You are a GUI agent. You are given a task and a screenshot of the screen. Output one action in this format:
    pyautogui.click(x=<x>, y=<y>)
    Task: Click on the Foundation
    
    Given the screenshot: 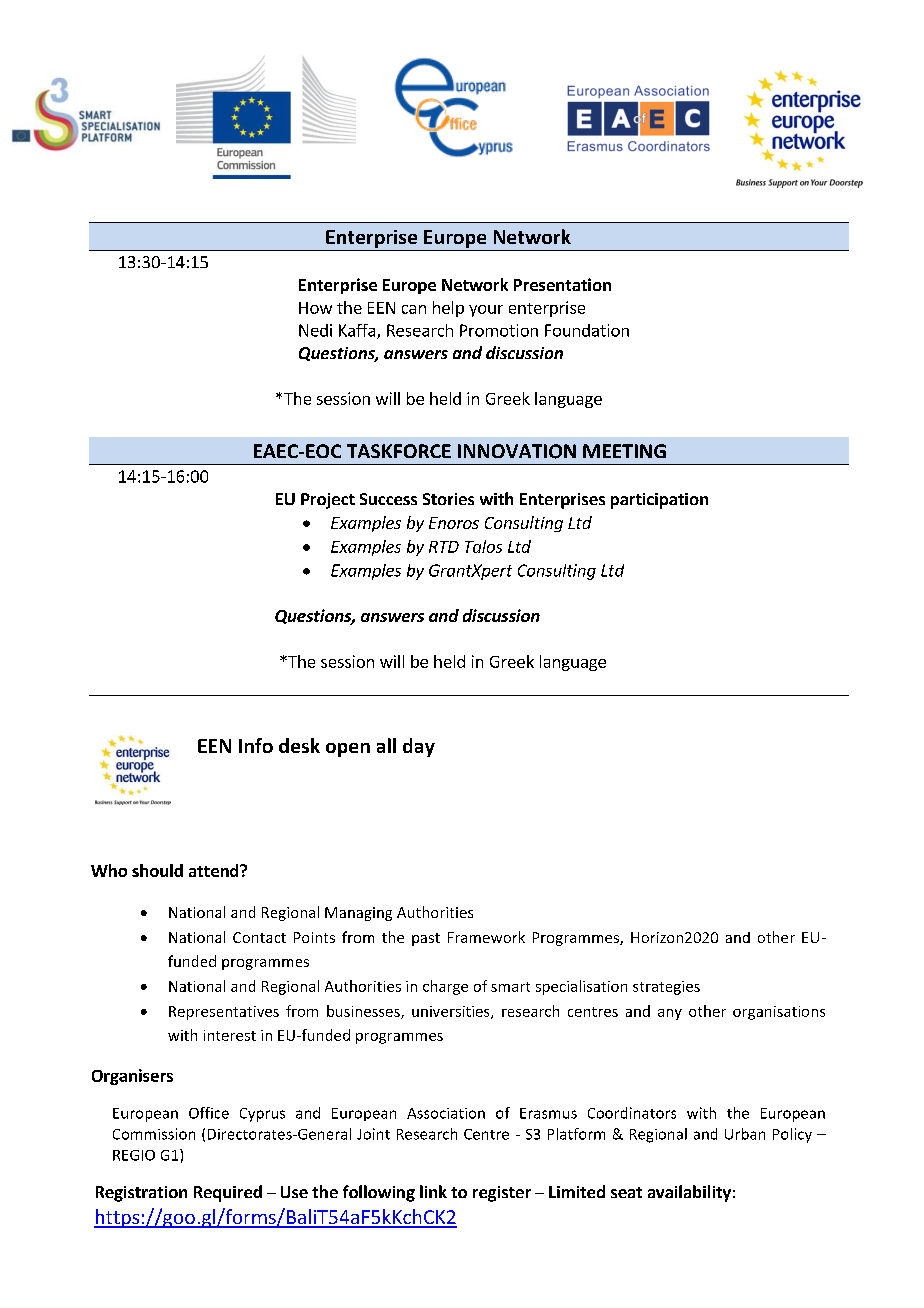 What is the action you would take?
    pyautogui.click(x=587, y=330)
